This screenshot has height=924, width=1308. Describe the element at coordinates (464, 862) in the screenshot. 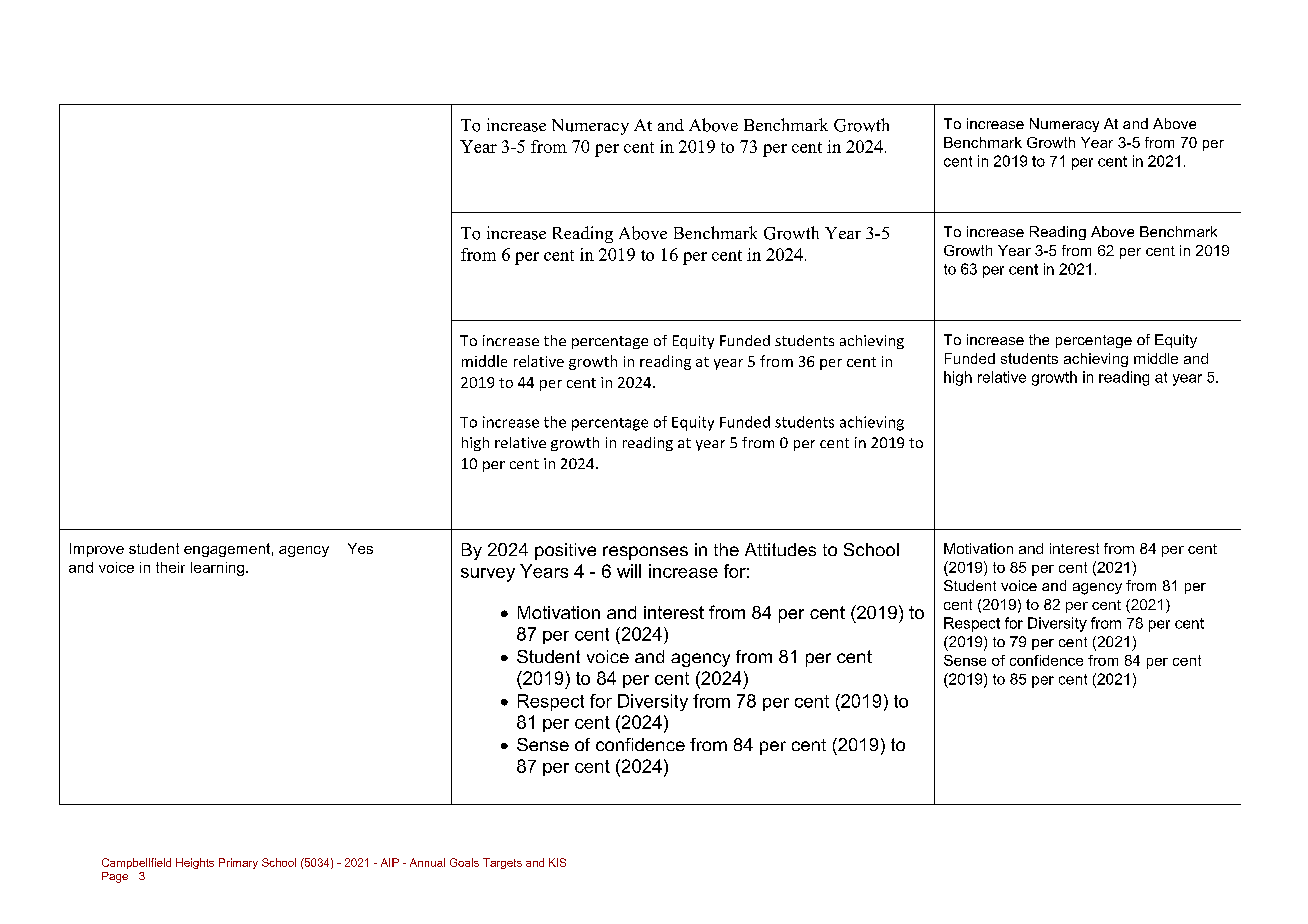

I see `Goals` at that location.
